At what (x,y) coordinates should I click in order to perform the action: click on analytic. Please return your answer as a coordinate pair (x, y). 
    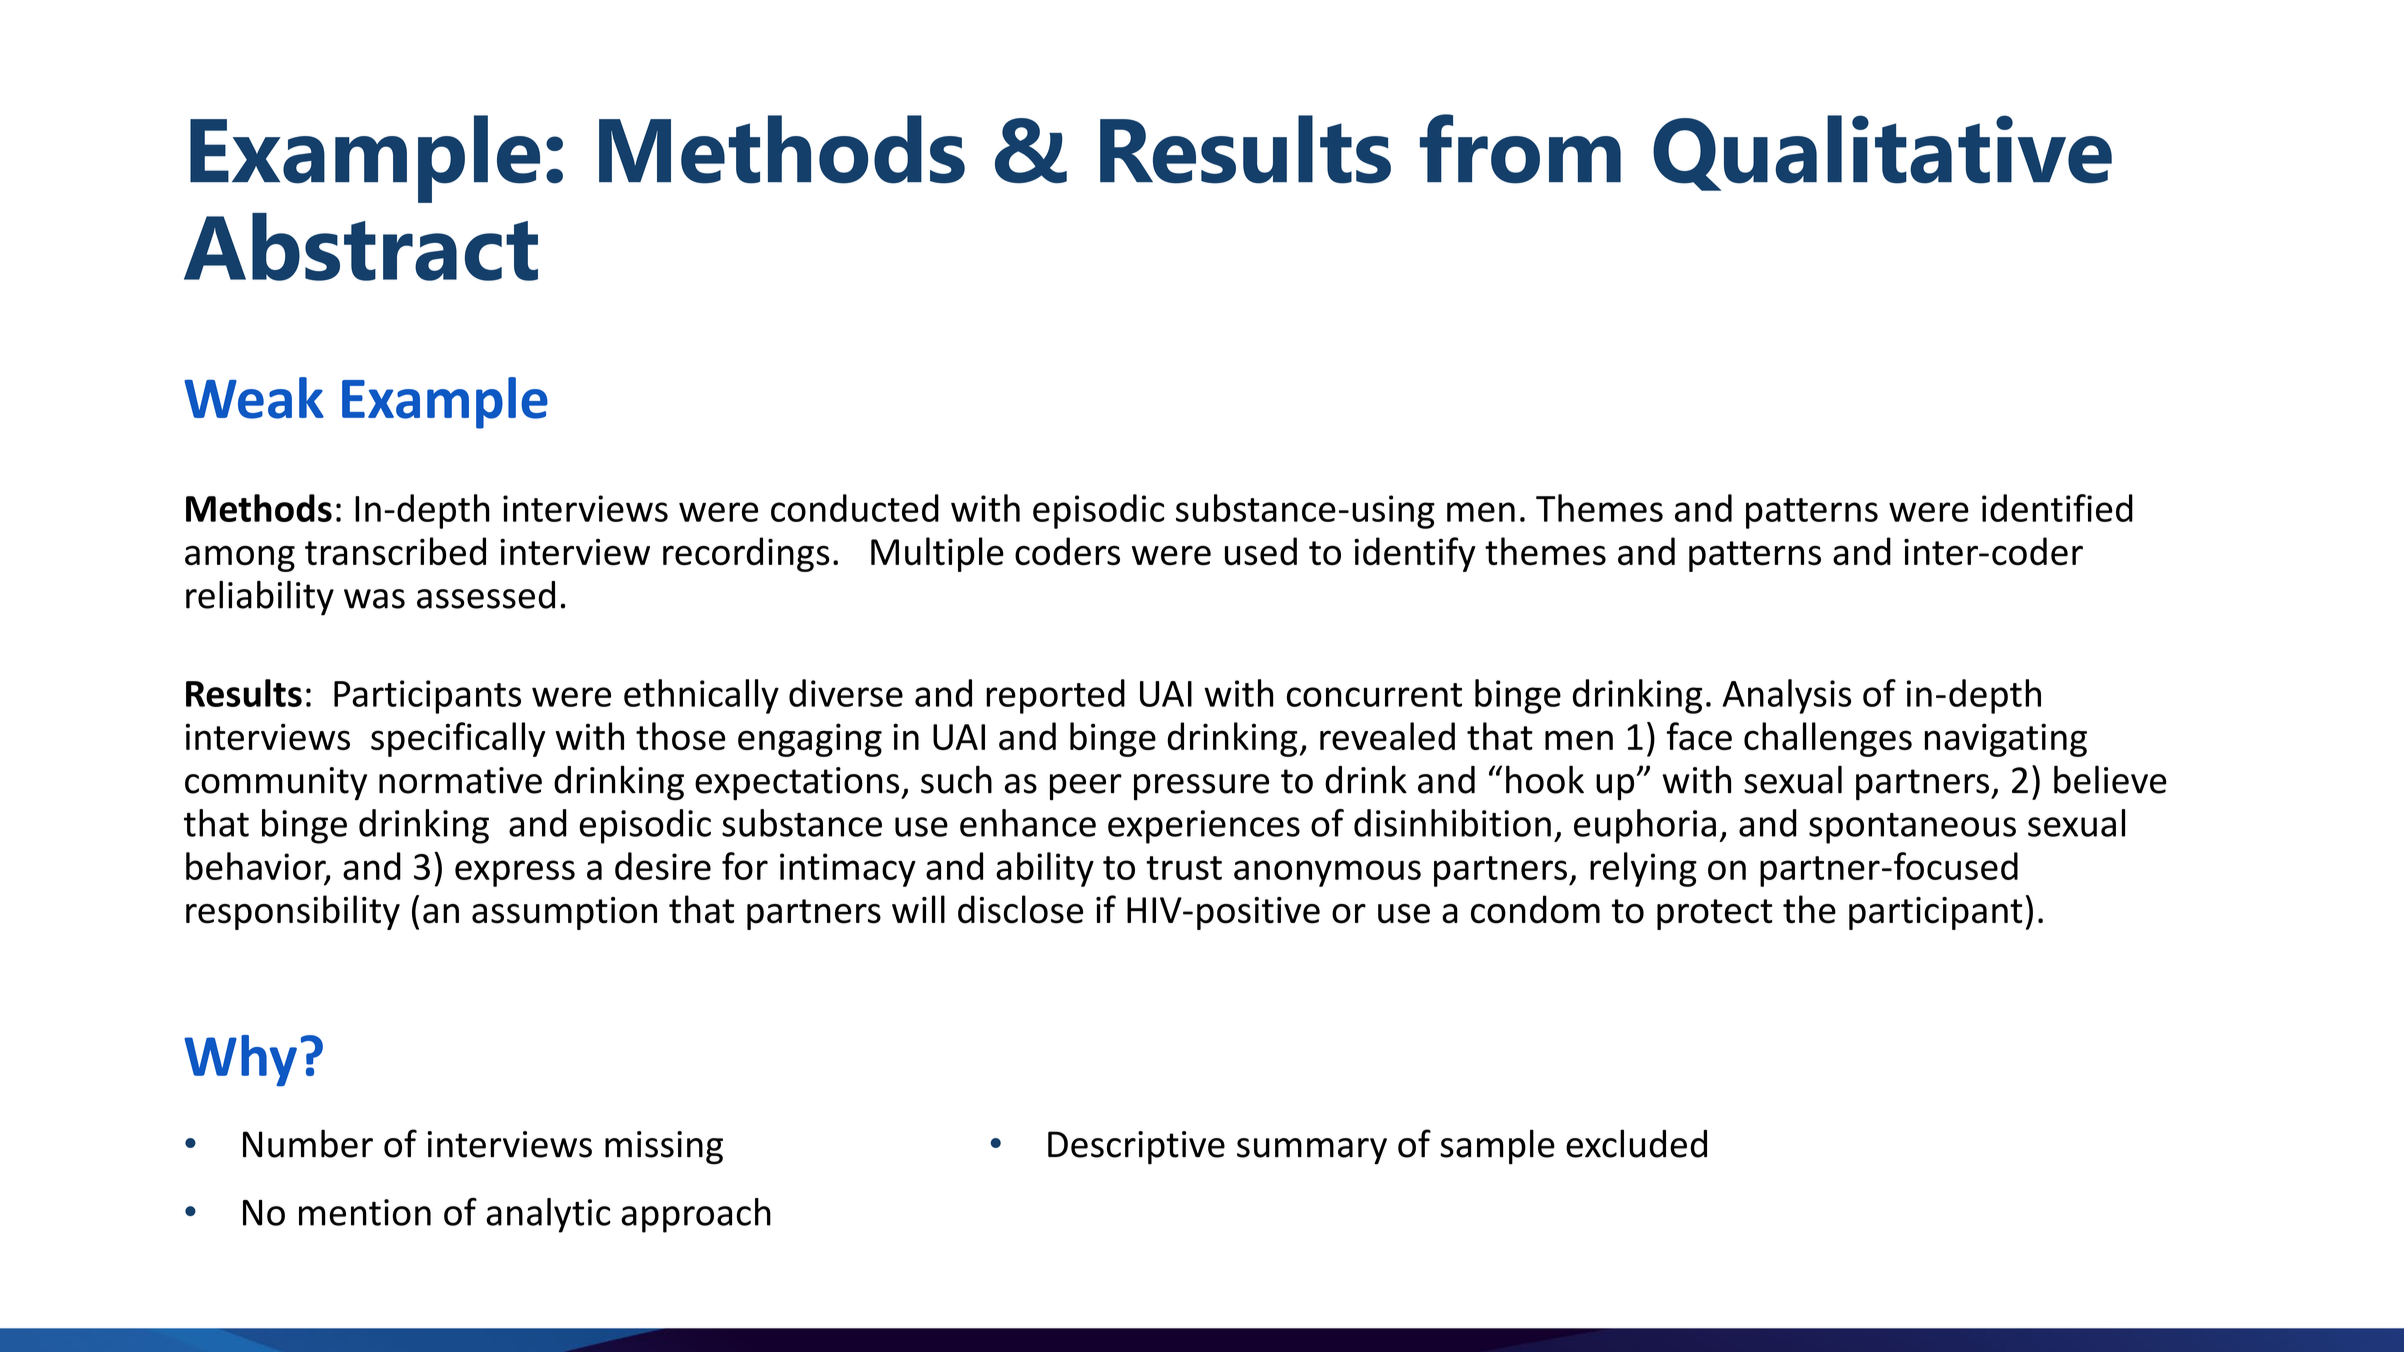
    Looking at the image, I should click on (548, 1215).
